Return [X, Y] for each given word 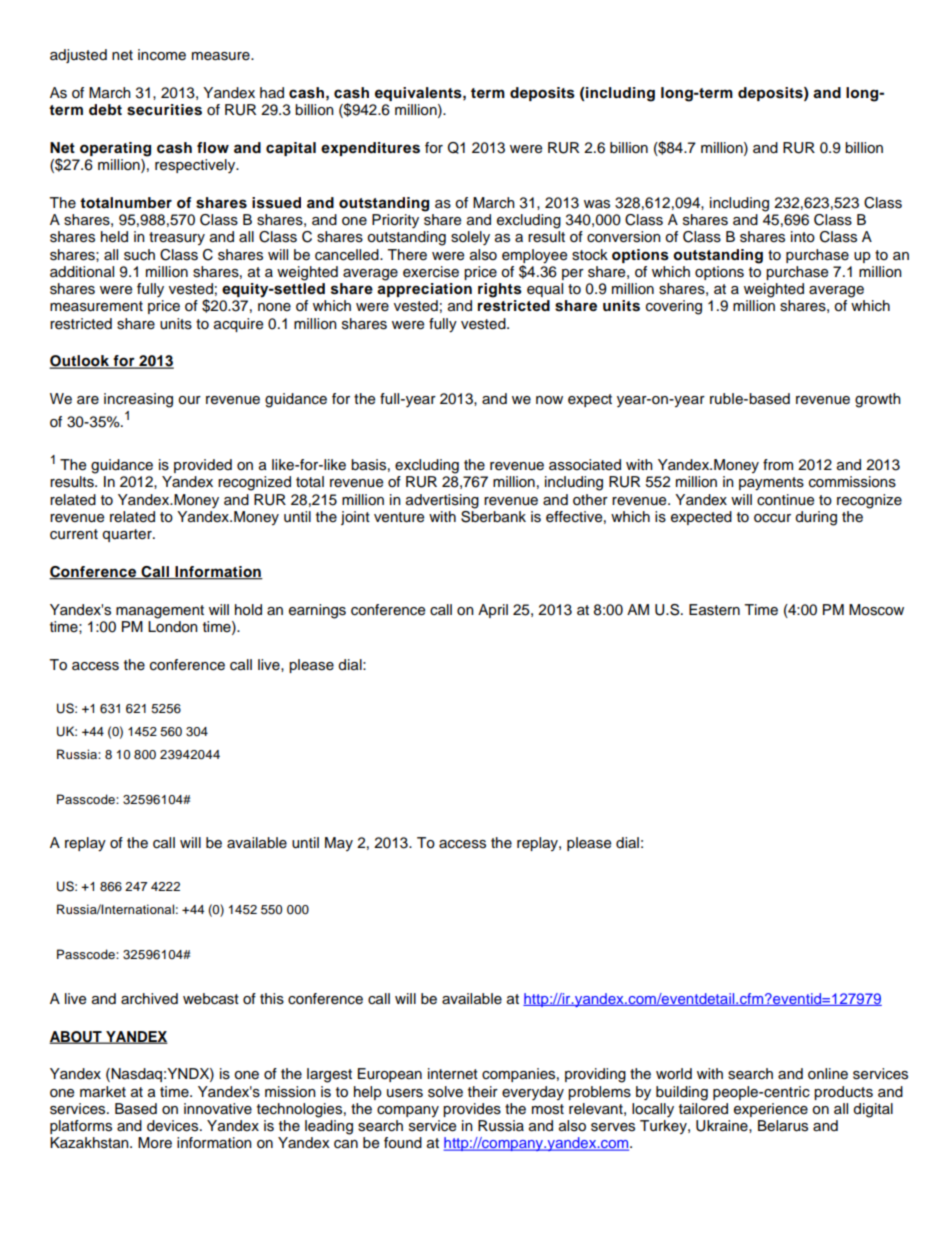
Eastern [714, 610]
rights [500, 290]
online [828, 1074]
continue [785, 500]
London [173, 627]
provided [203, 466]
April [493, 611]
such [139, 255]
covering [674, 307]
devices [174, 1126]
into [803, 237]
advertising [442, 501]
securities [164, 110]
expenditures [370, 149]
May [339, 844]
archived [149, 999]
